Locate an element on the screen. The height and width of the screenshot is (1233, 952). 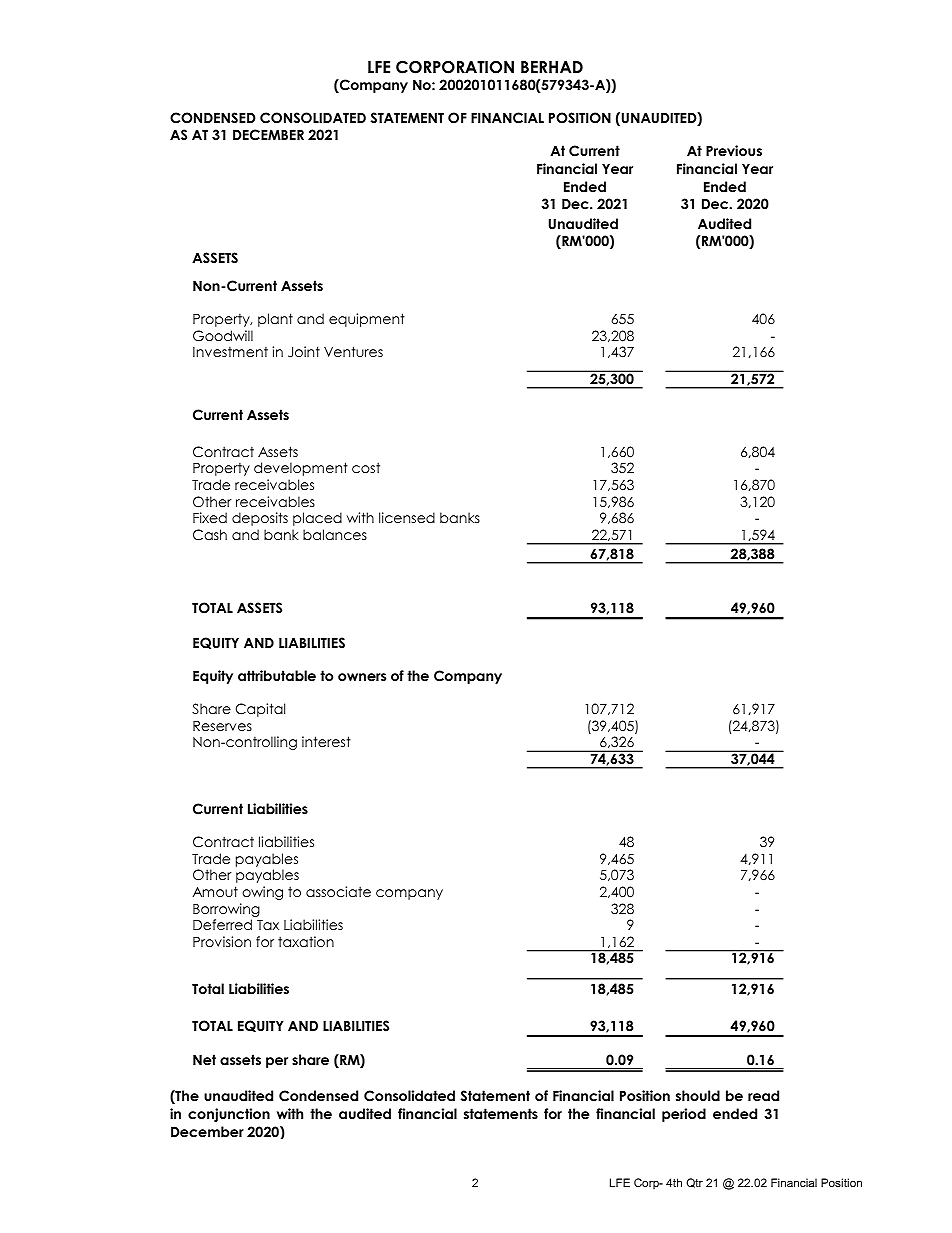
equipment is located at coordinates (367, 320).
